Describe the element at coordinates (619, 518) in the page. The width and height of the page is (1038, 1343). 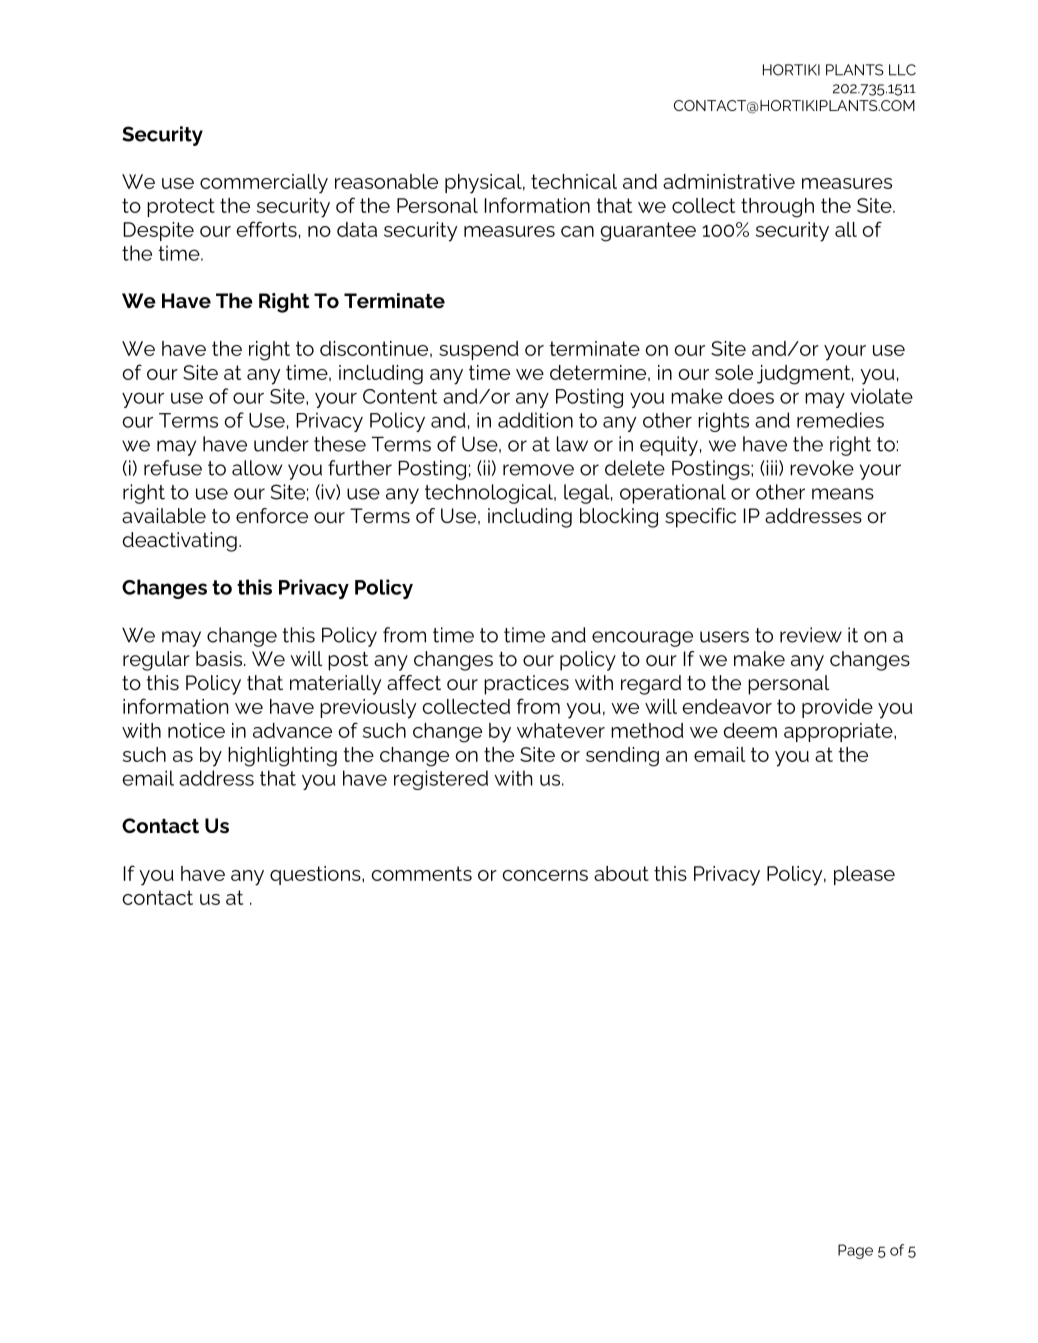
I see `blocking` at that location.
